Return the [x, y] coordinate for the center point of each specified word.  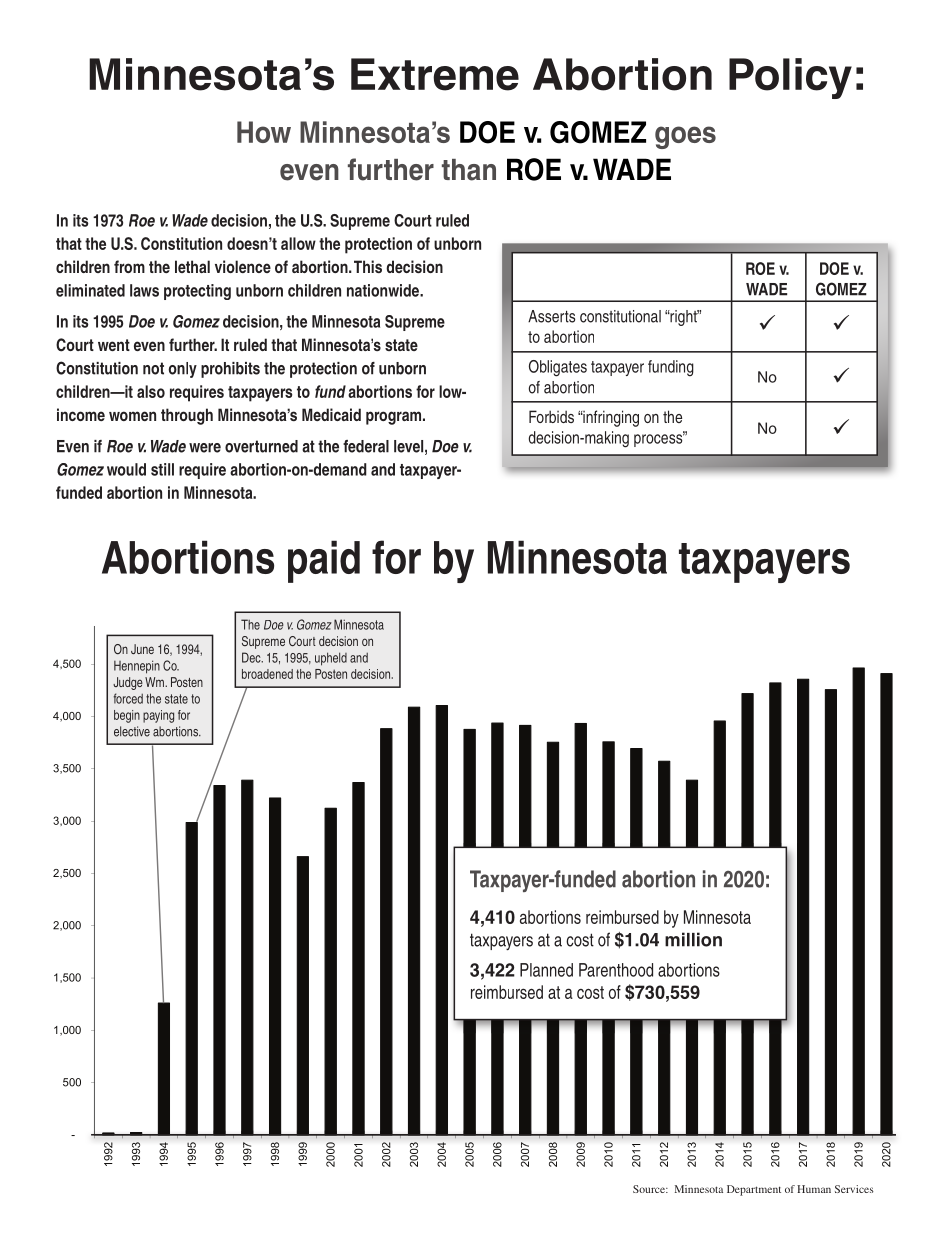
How [264, 132]
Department [754, 1190]
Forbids [551, 416]
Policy [790, 78]
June [142, 649]
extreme [435, 74]
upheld [331, 659]
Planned [546, 970]
